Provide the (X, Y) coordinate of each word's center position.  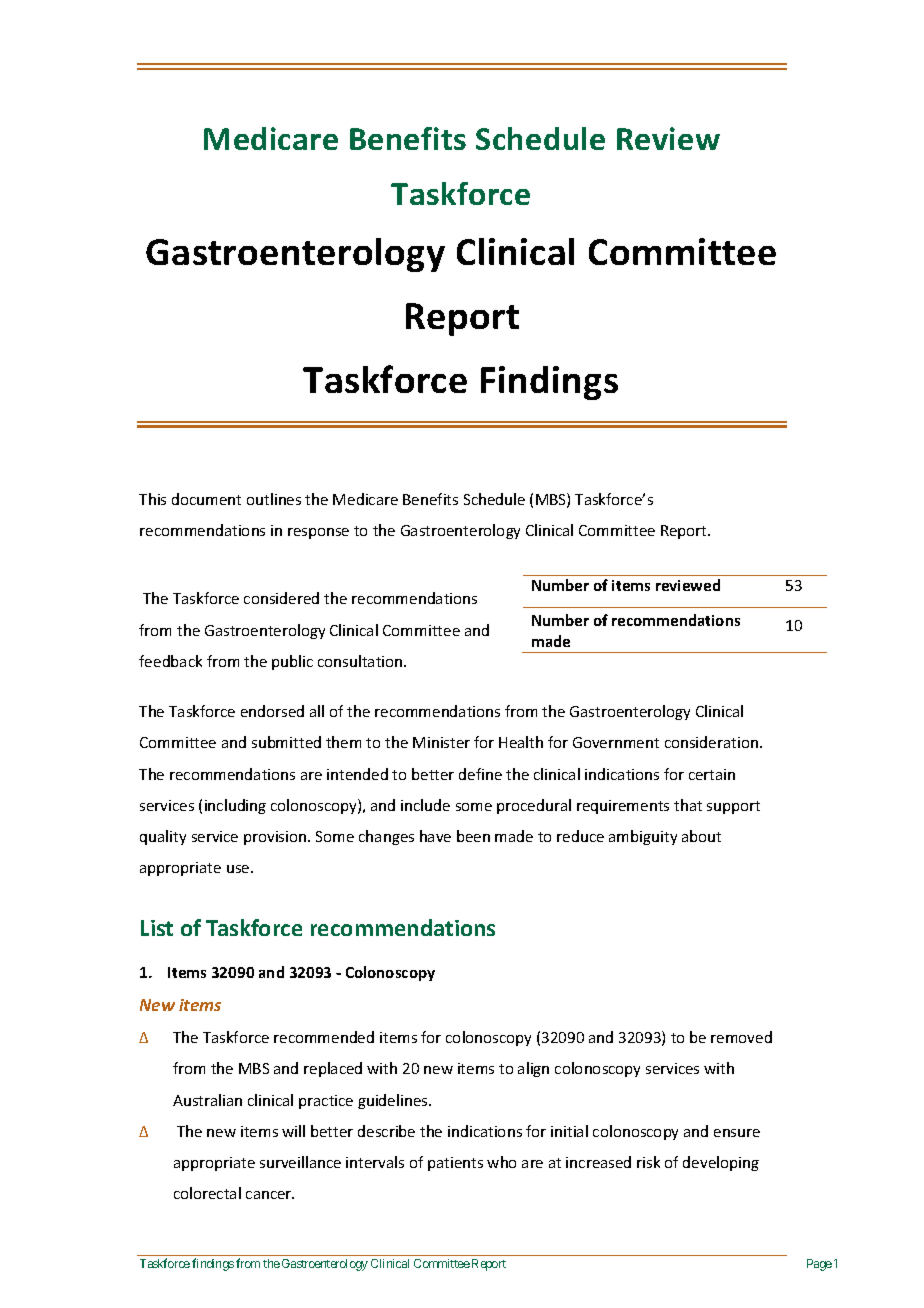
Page (819, 1265)
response (318, 533)
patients (455, 1164)
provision (276, 838)
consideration (711, 742)
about (701, 836)
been (473, 836)
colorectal (207, 1193)
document (206, 499)
